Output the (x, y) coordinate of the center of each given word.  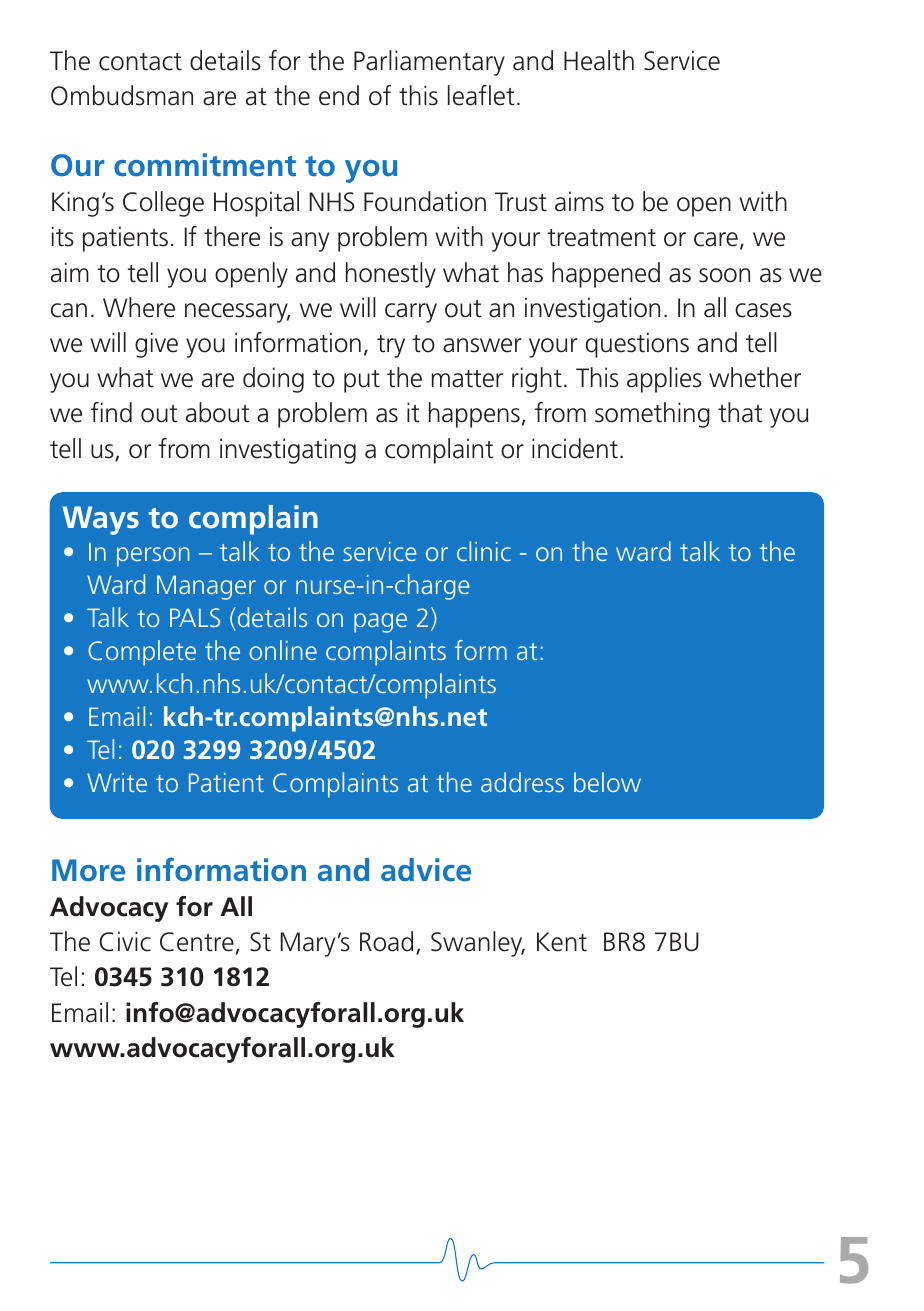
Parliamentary (429, 63)
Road (386, 941)
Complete (142, 653)
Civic (125, 941)
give (156, 345)
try (391, 346)
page (380, 623)
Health (599, 60)
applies (664, 380)
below (607, 782)
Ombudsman (122, 95)
